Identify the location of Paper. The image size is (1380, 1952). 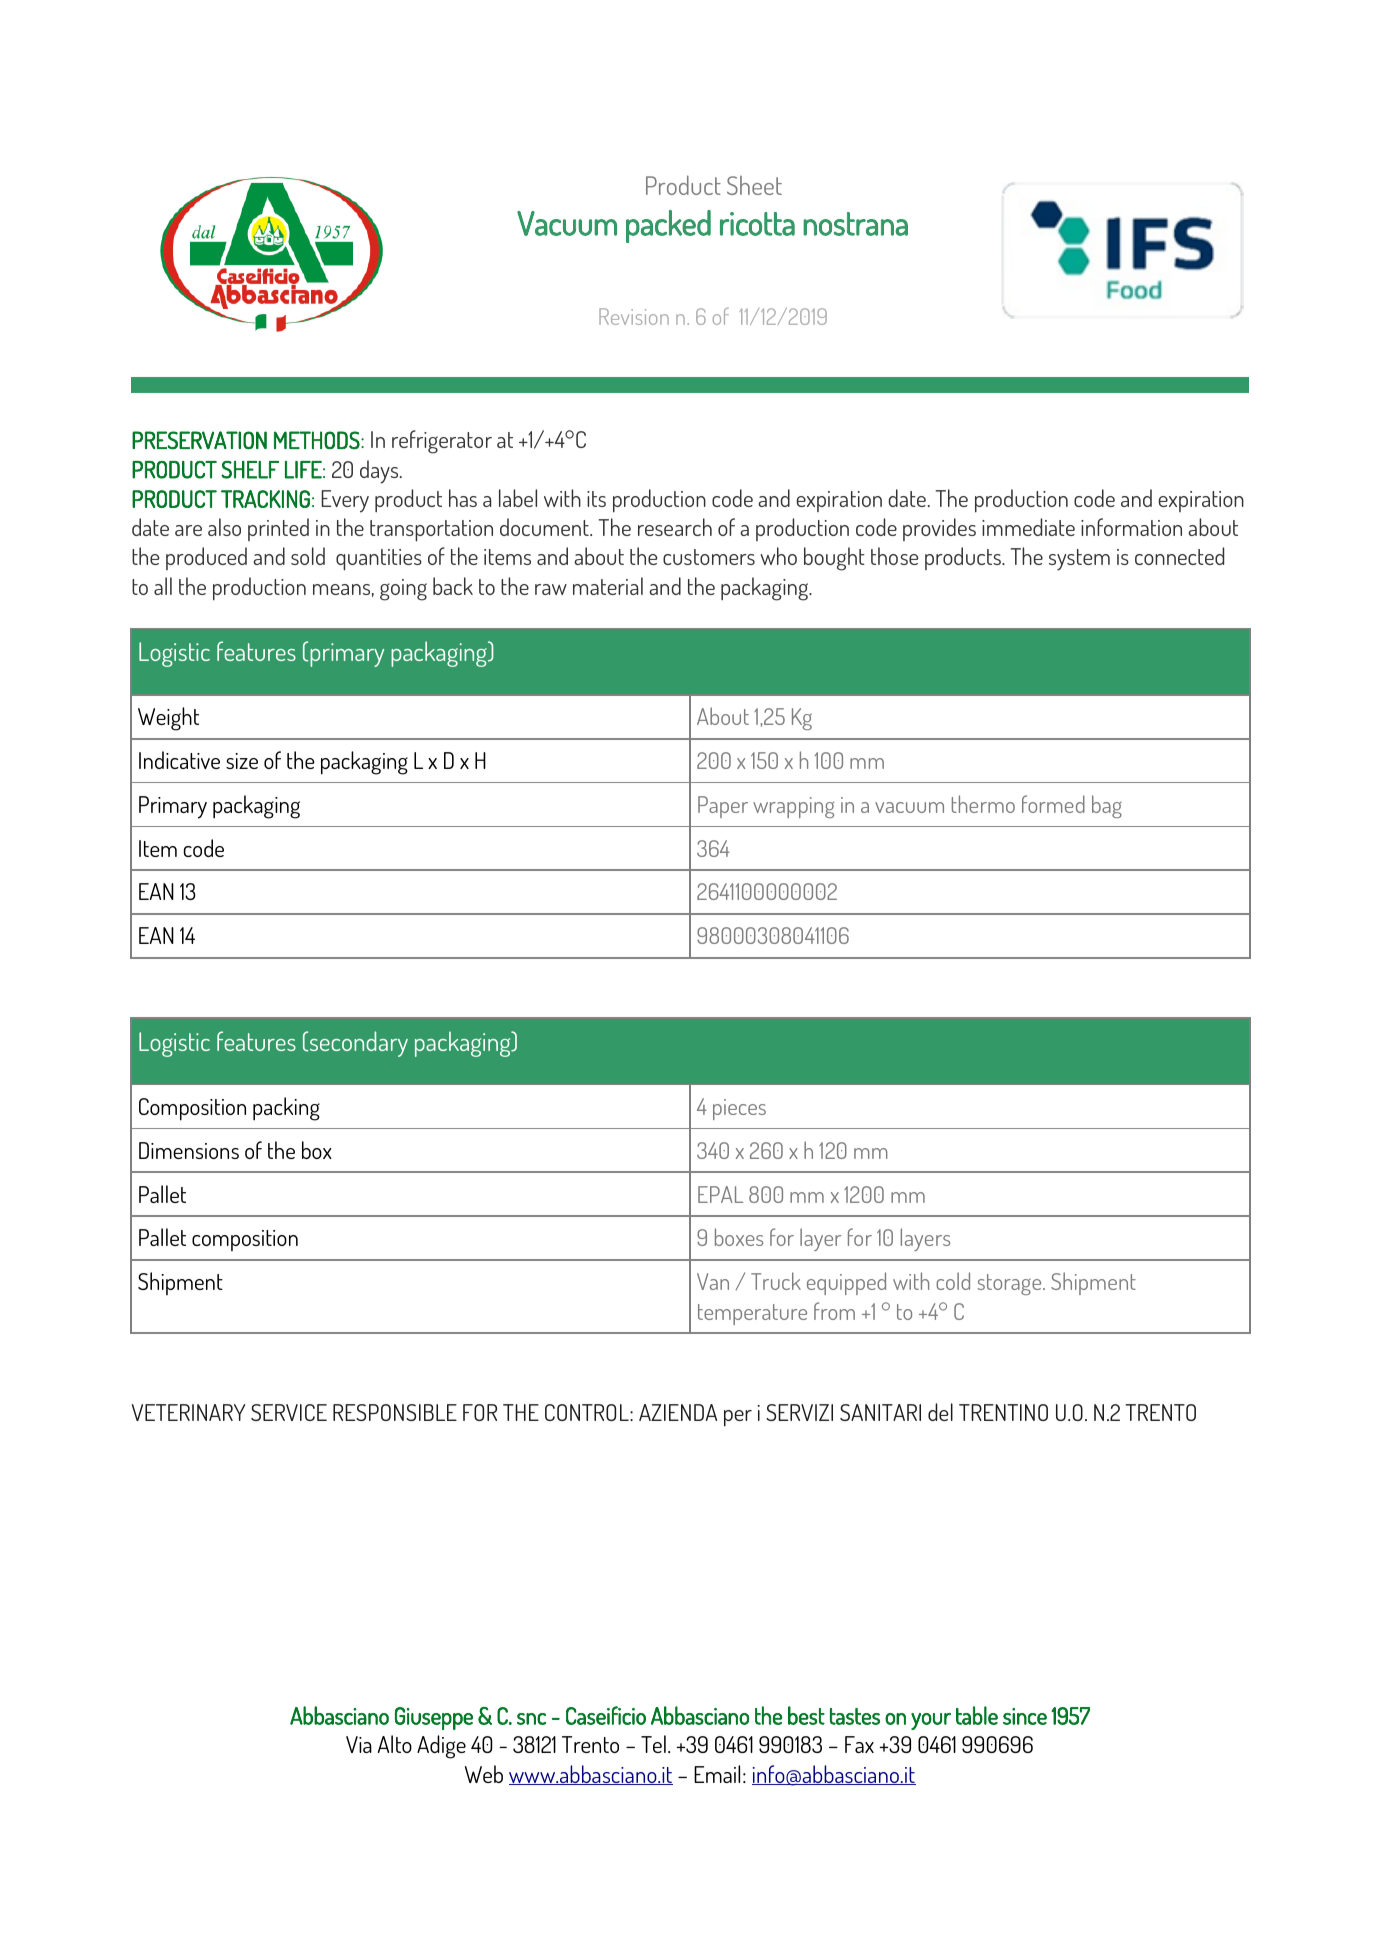
(723, 807).
